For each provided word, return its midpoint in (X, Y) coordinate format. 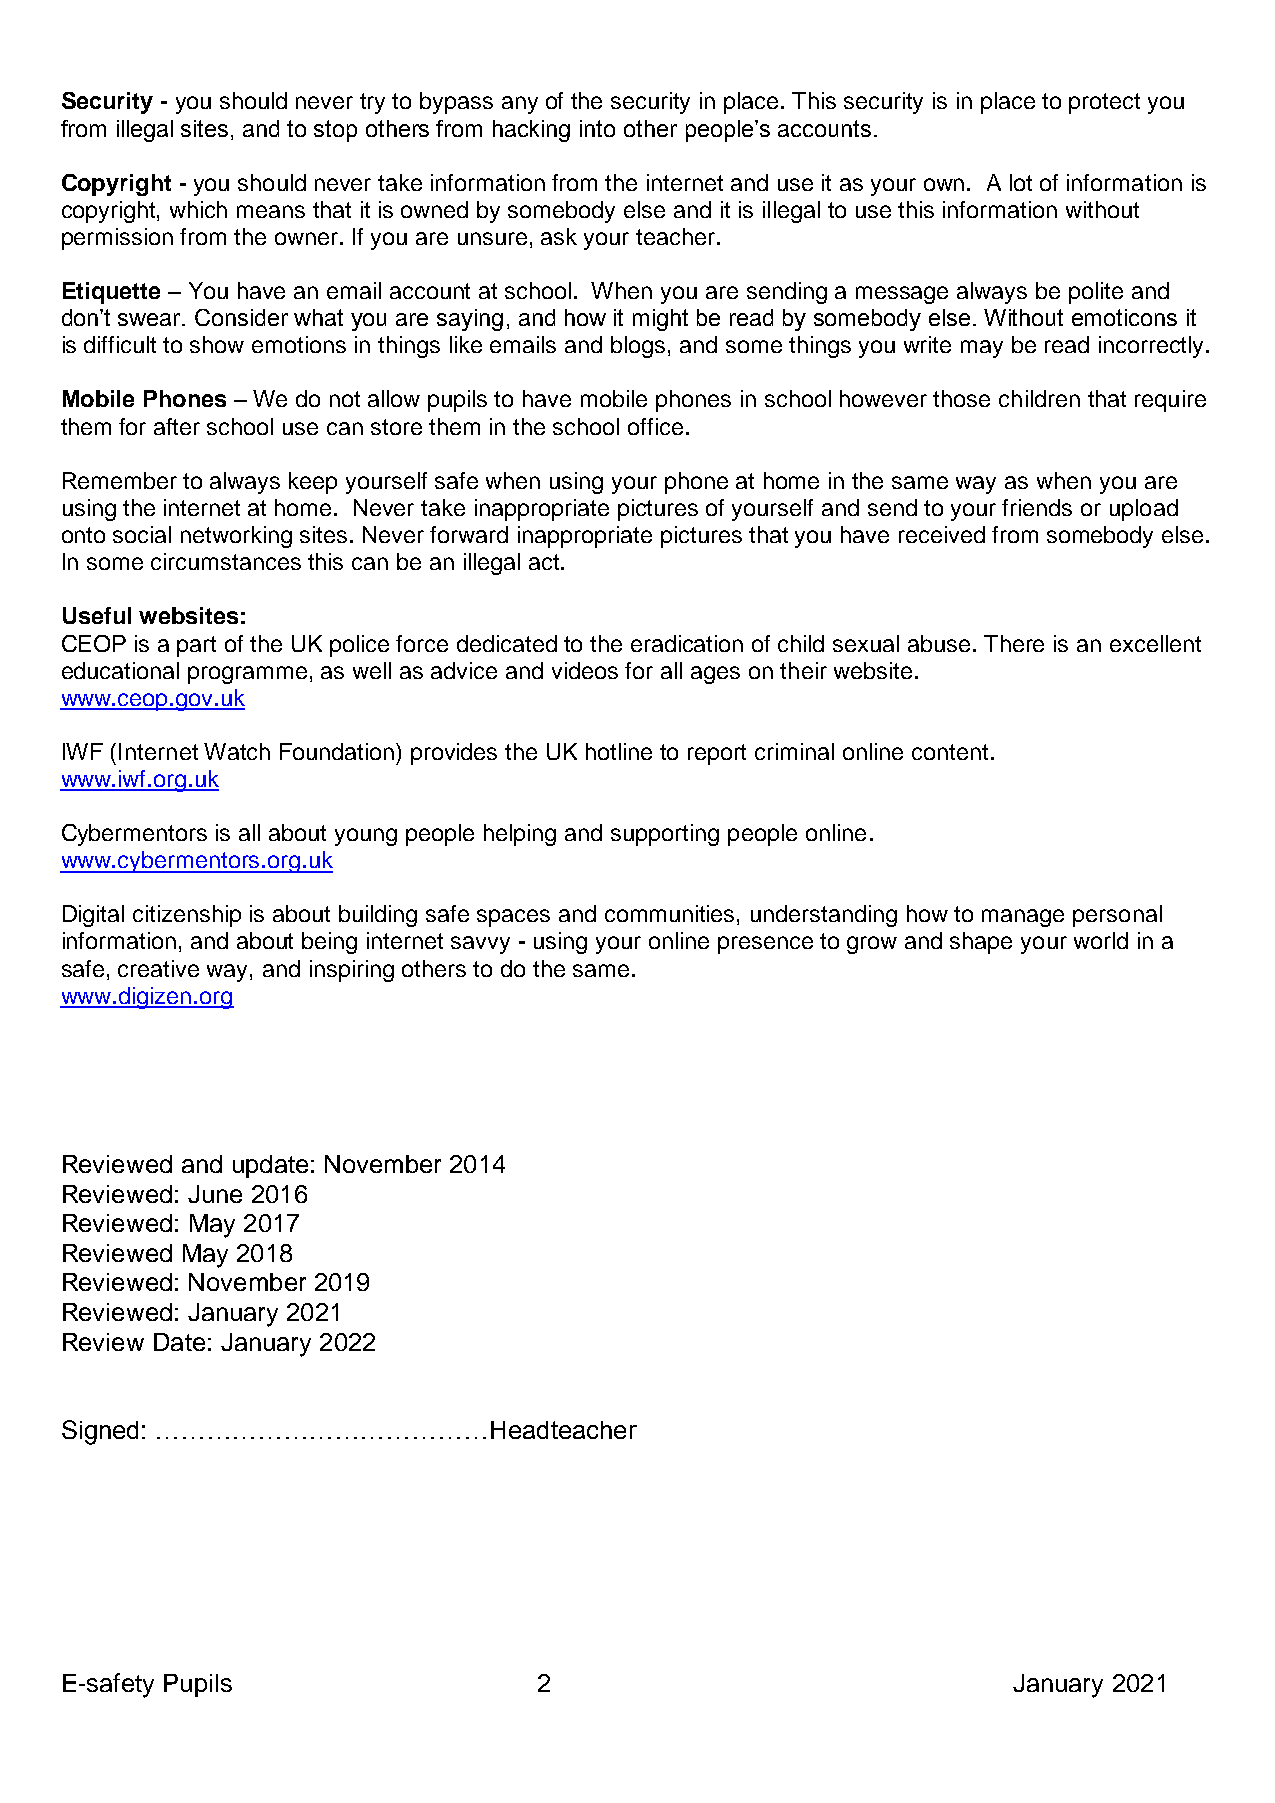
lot (1021, 182)
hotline (619, 751)
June (215, 1194)
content (950, 752)
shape (981, 943)
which (198, 209)
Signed (100, 1432)
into (597, 128)
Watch (237, 751)
